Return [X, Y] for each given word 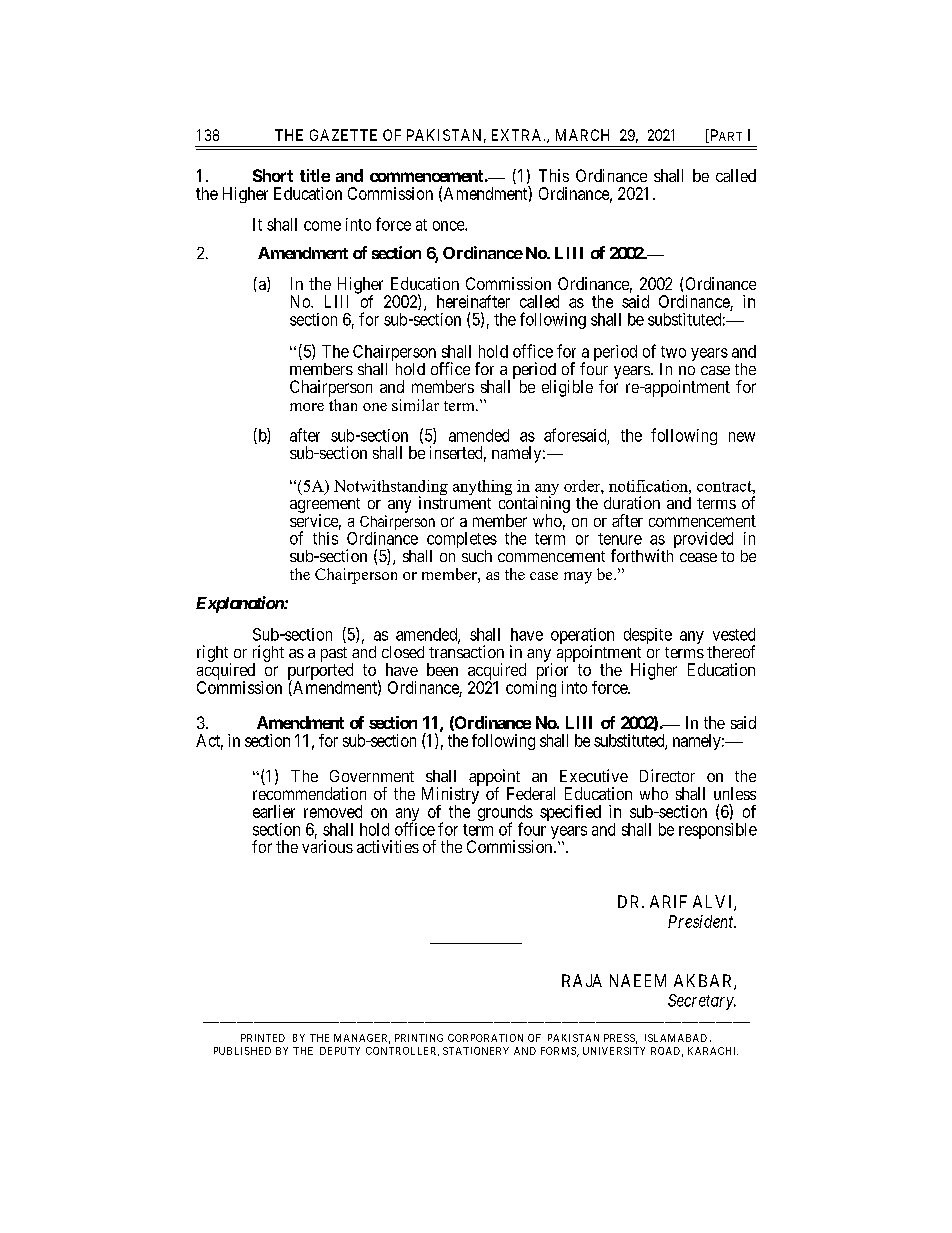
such [477, 556]
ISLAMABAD [676, 1038]
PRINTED [263, 1038]
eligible [567, 388]
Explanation [240, 604]
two [673, 352]
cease [698, 557]
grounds [505, 814]
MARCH [582, 135]
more [307, 407]
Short [273, 175]
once [449, 226]
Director [667, 775]
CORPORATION [485, 1038]
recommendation [309, 793]
